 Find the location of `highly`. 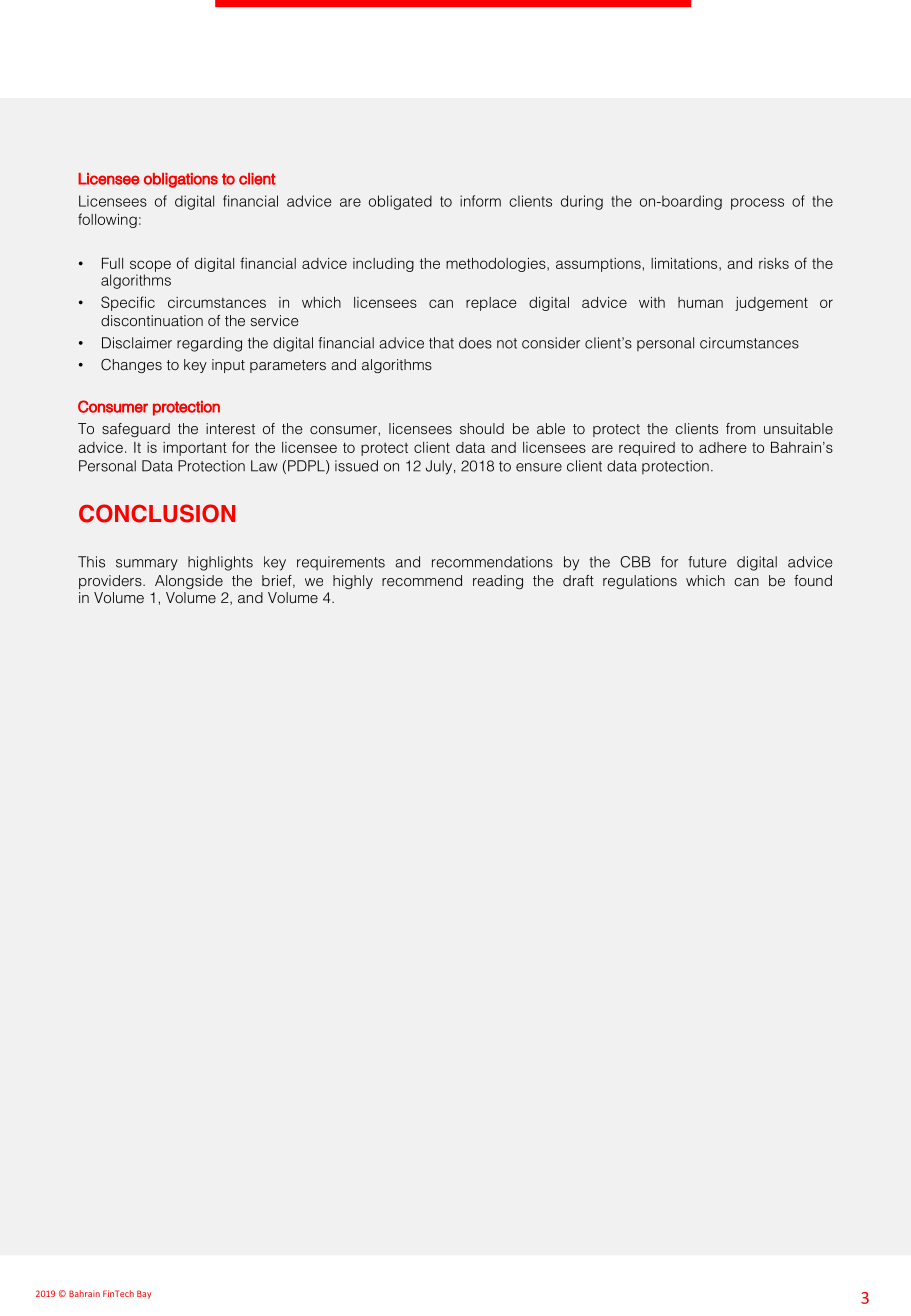

highly is located at coordinates (353, 582).
